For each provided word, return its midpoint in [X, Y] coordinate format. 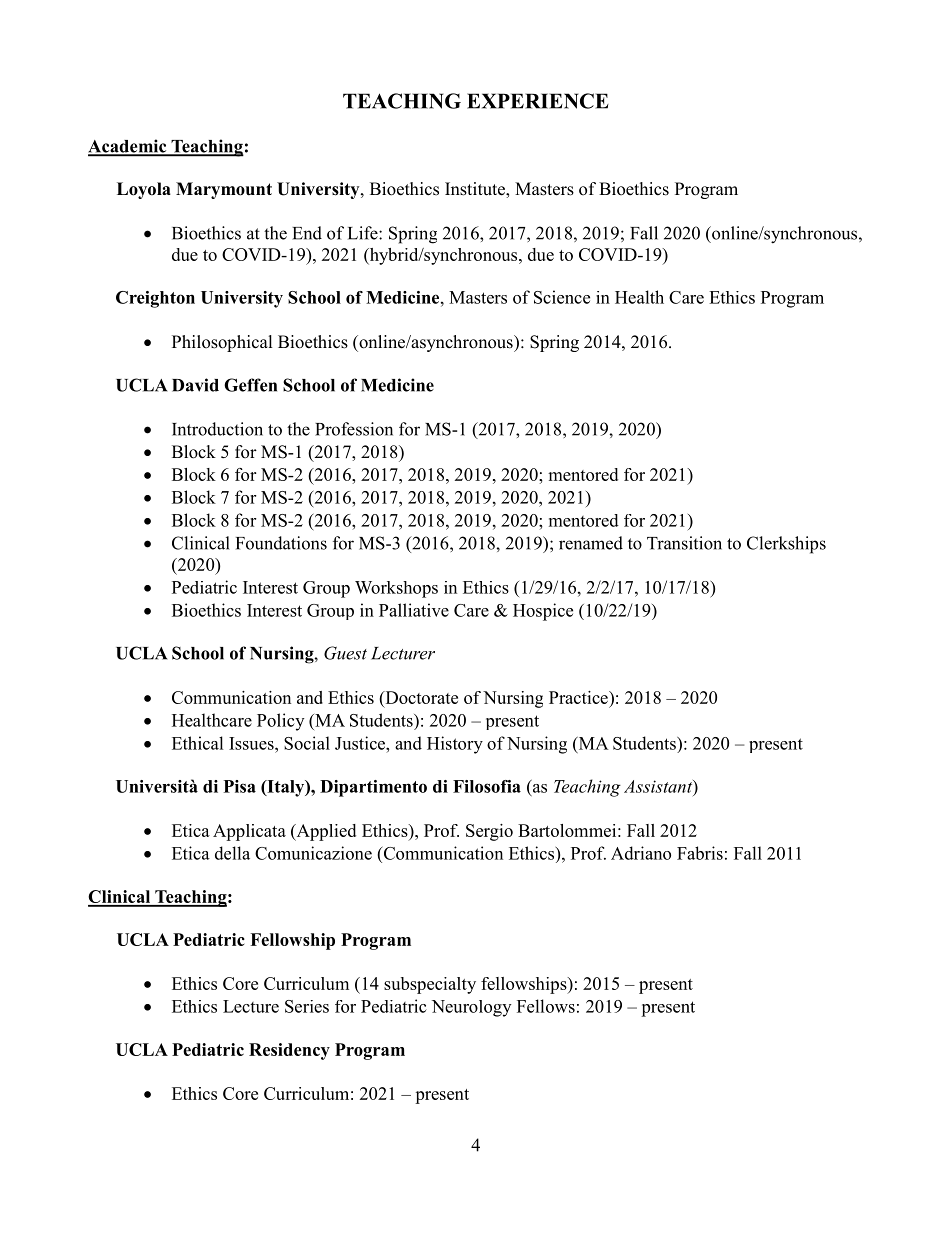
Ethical [198, 743]
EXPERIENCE [538, 101]
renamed [591, 543]
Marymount [224, 190]
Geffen [250, 385]
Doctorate [420, 697]
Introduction [217, 429]
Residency [289, 1051]
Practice [579, 697]
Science [562, 297]
